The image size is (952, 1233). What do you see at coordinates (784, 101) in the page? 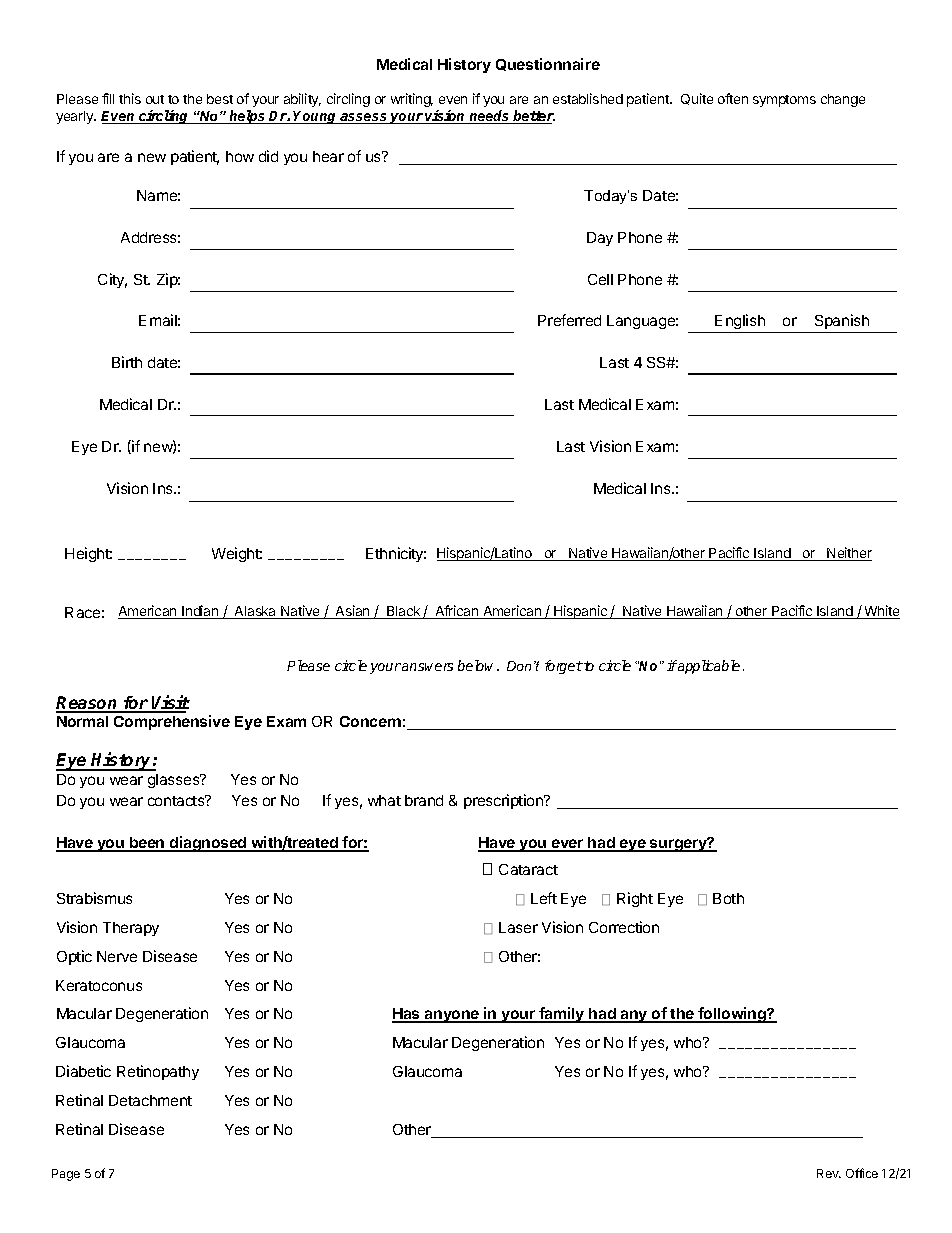
I see `symptoms` at bounding box center [784, 101].
